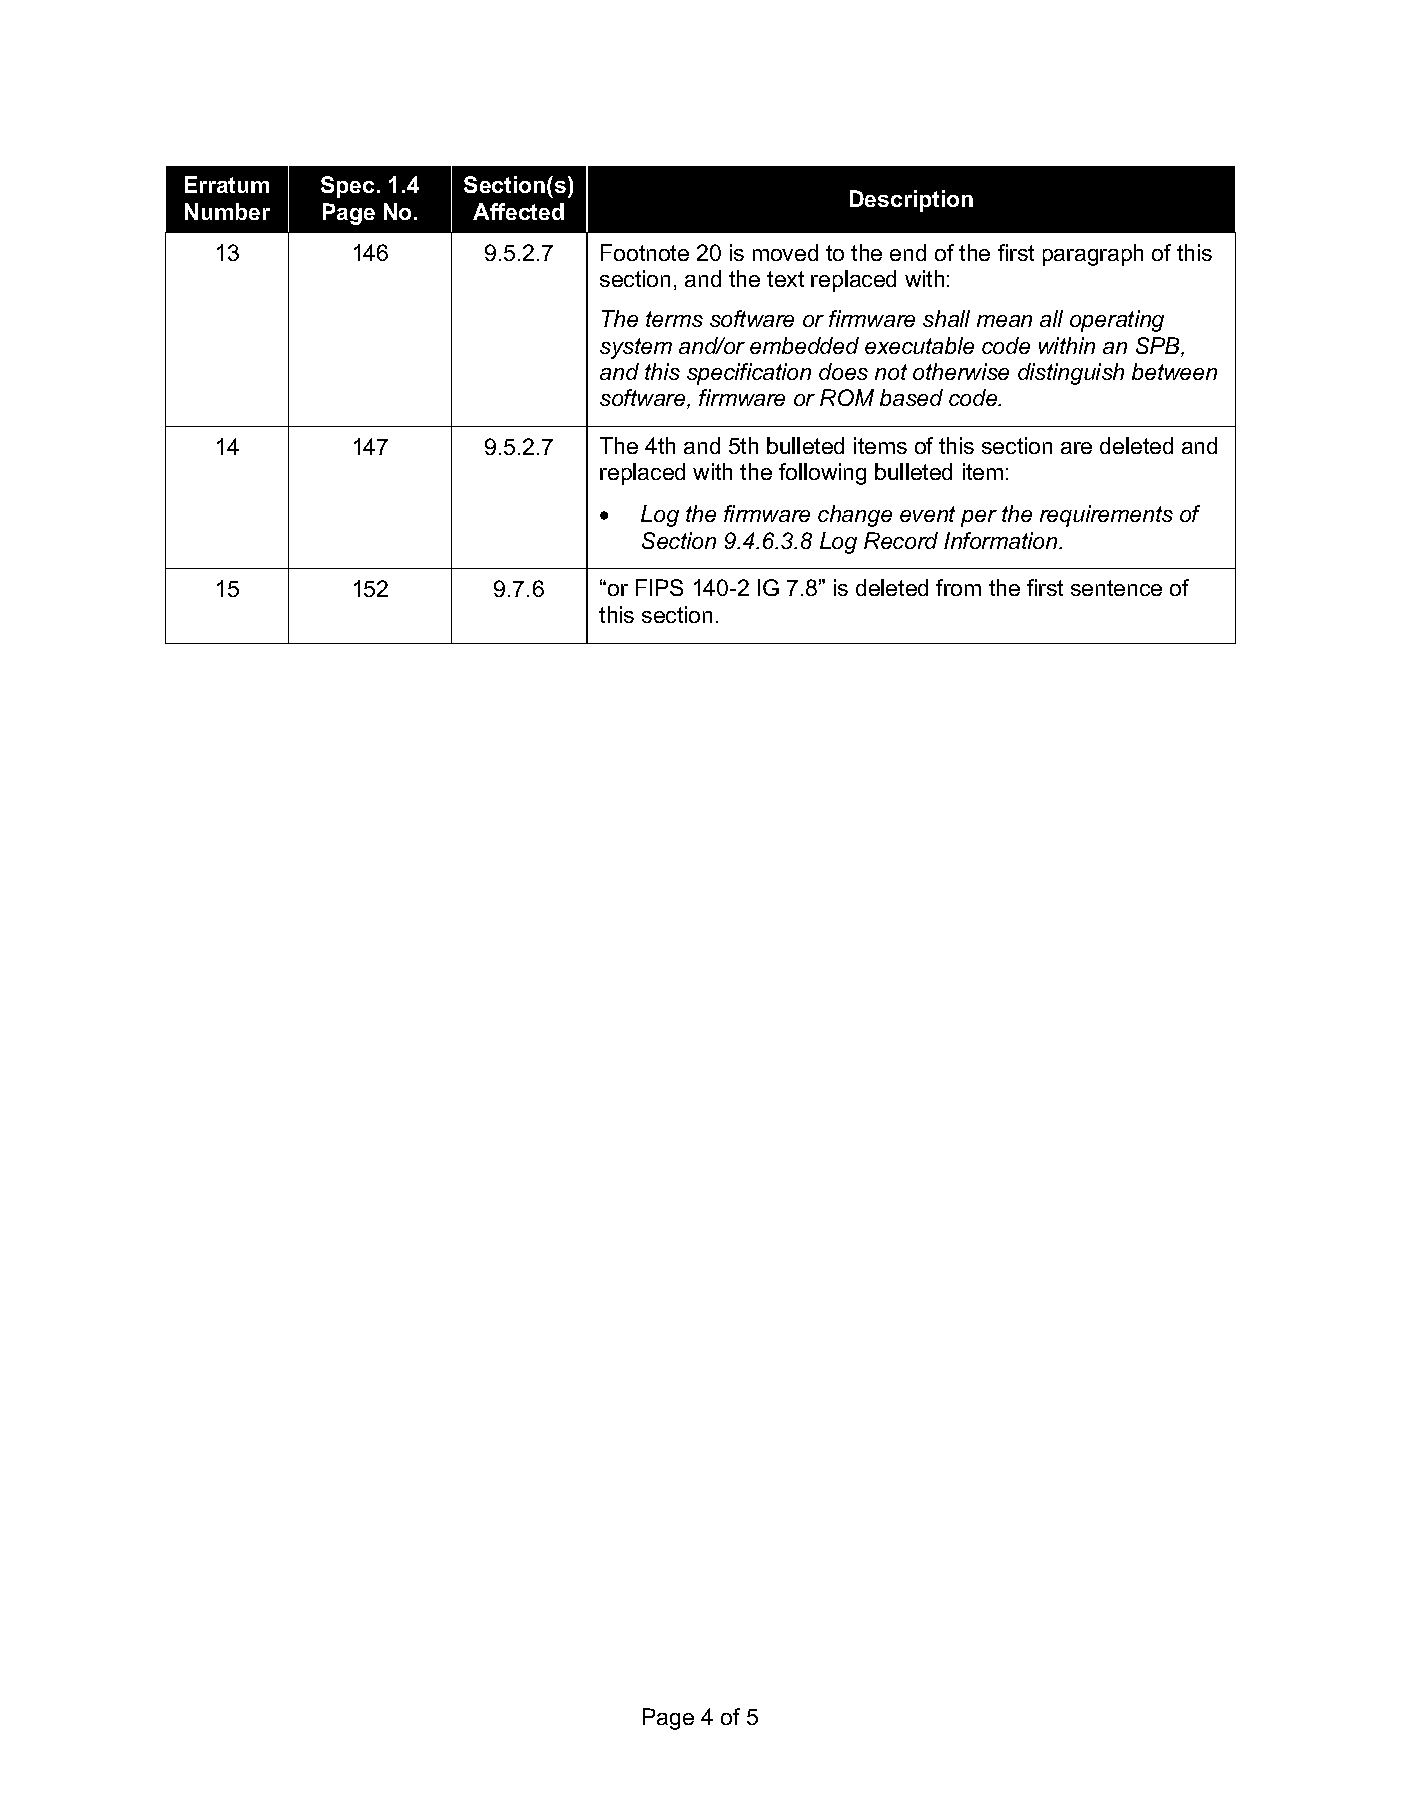 This screenshot has width=1401, height=1813. I want to click on Record, so click(901, 540).
